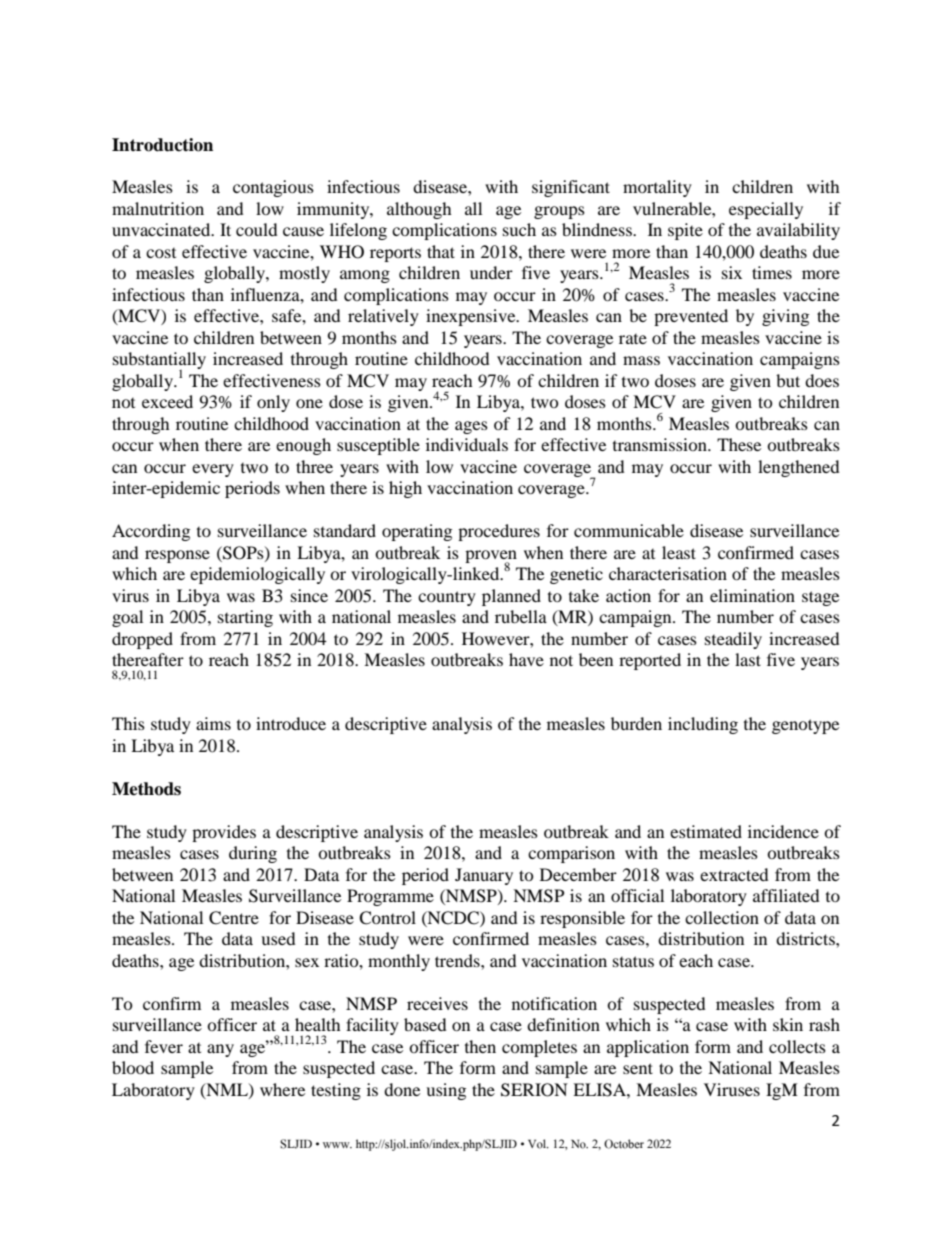  What do you see at coordinates (467, 444) in the page?
I see `individuals` at bounding box center [467, 444].
